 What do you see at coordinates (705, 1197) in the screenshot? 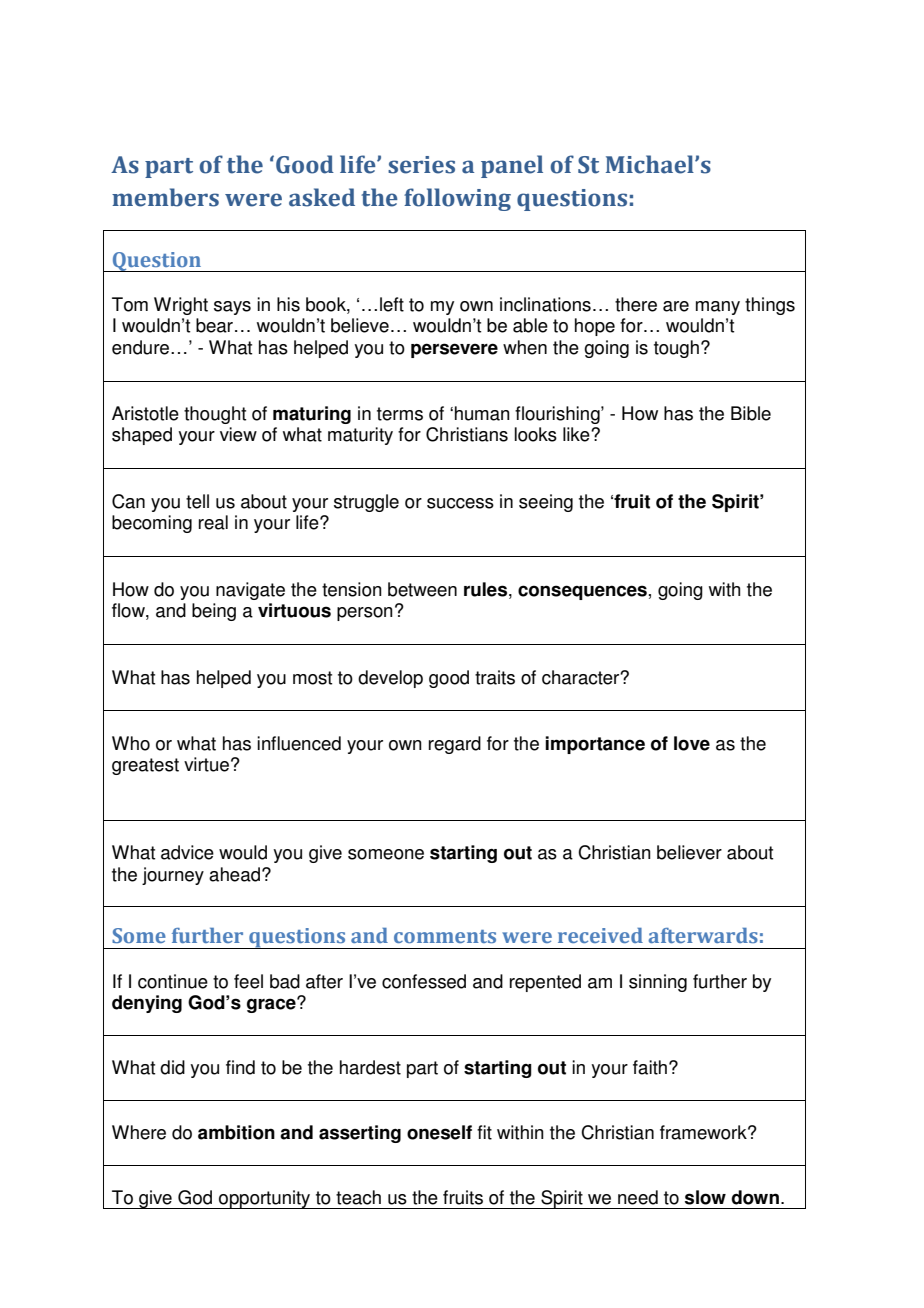
I see `slow` at bounding box center [705, 1197].
